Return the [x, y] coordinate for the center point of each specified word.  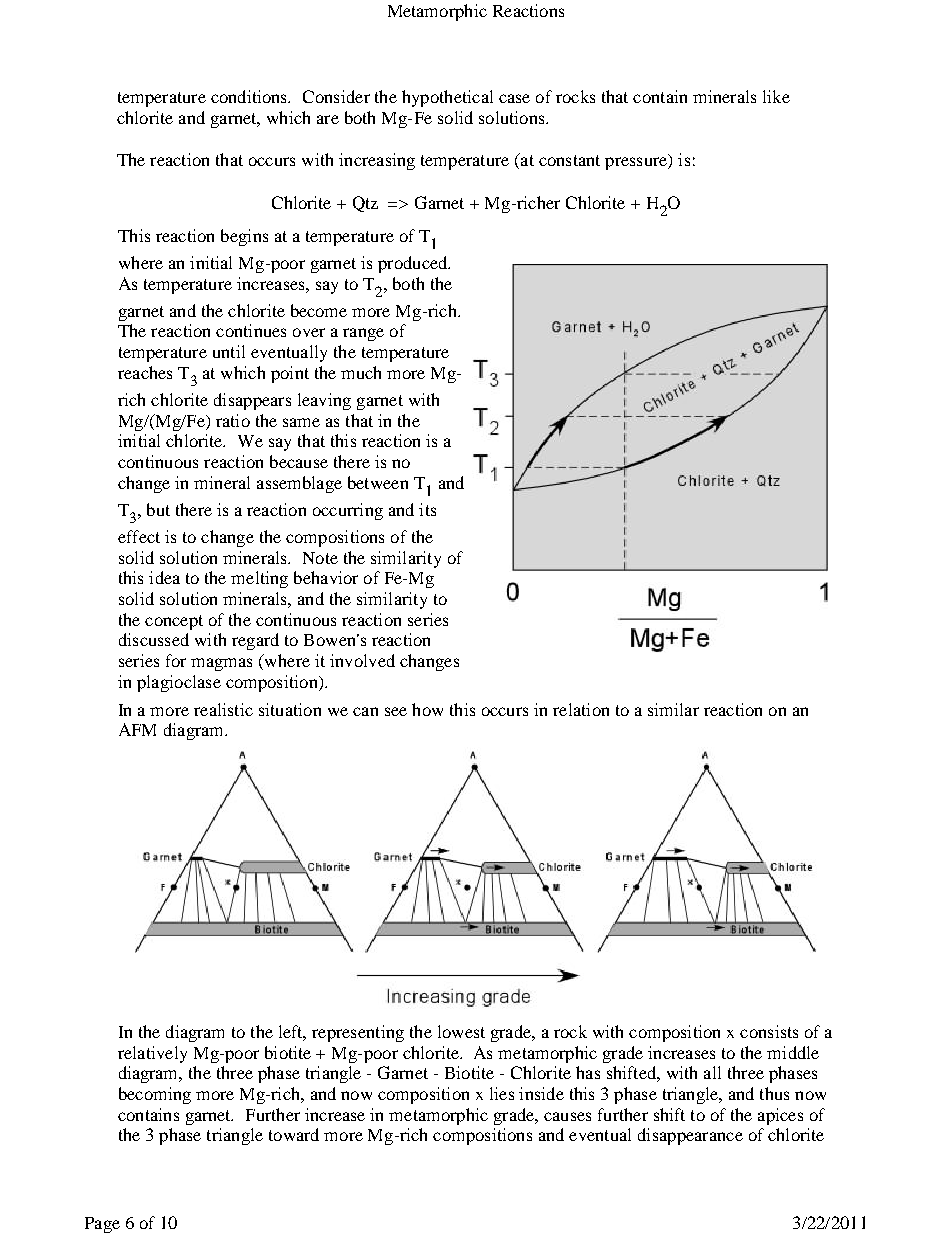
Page [102, 1225]
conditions [250, 96]
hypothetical [447, 98]
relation [581, 709]
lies [502, 1093]
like [776, 96]
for [176, 660]
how [427, 709]
